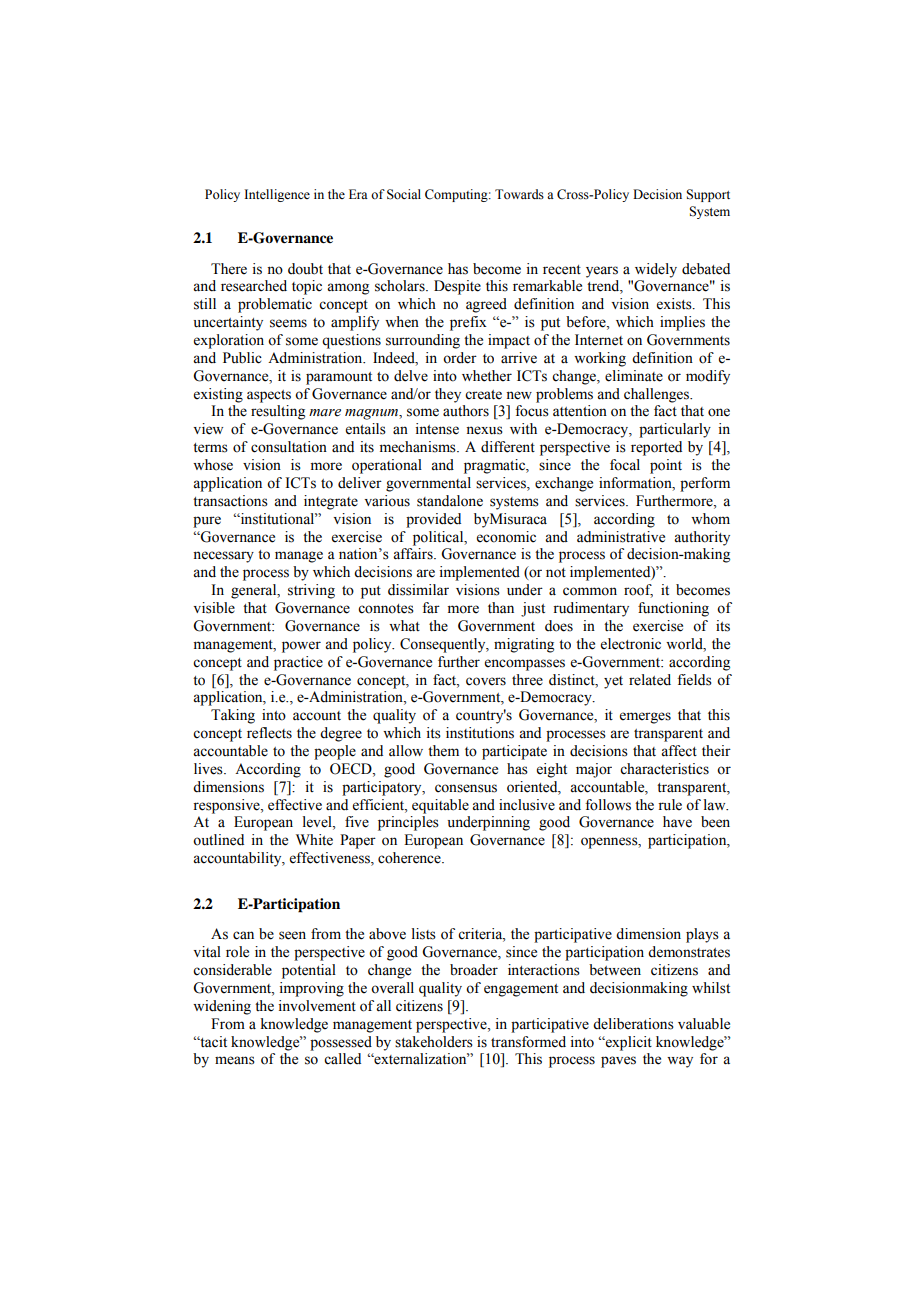 Image resolution: width=924 pixels, height=1308 pixels. What do you see at coordinates (656, 270) in the image?
I see `widely` at bounding box center [656, 270].
